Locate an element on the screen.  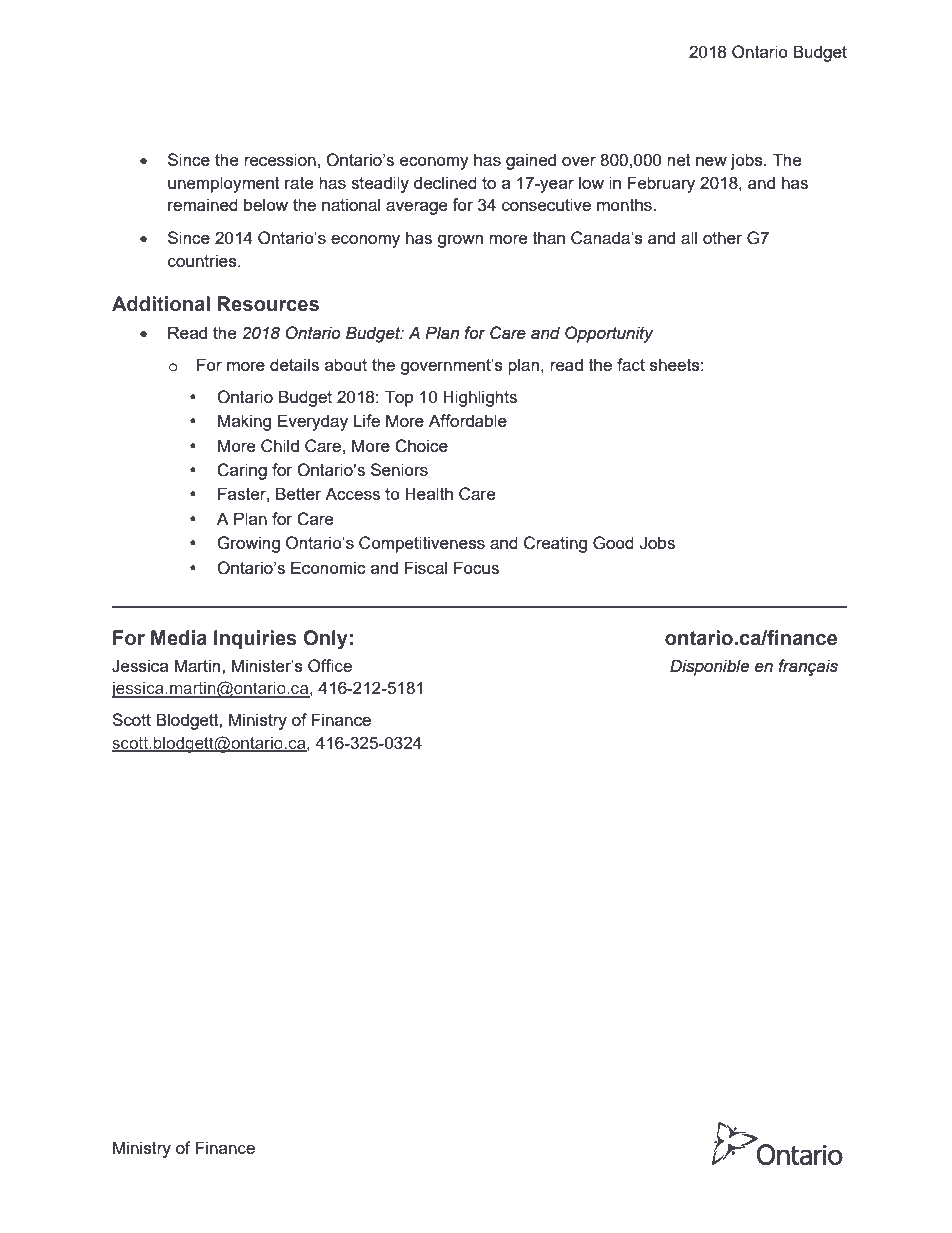
unemployment is located at coordinates (224, 184).
